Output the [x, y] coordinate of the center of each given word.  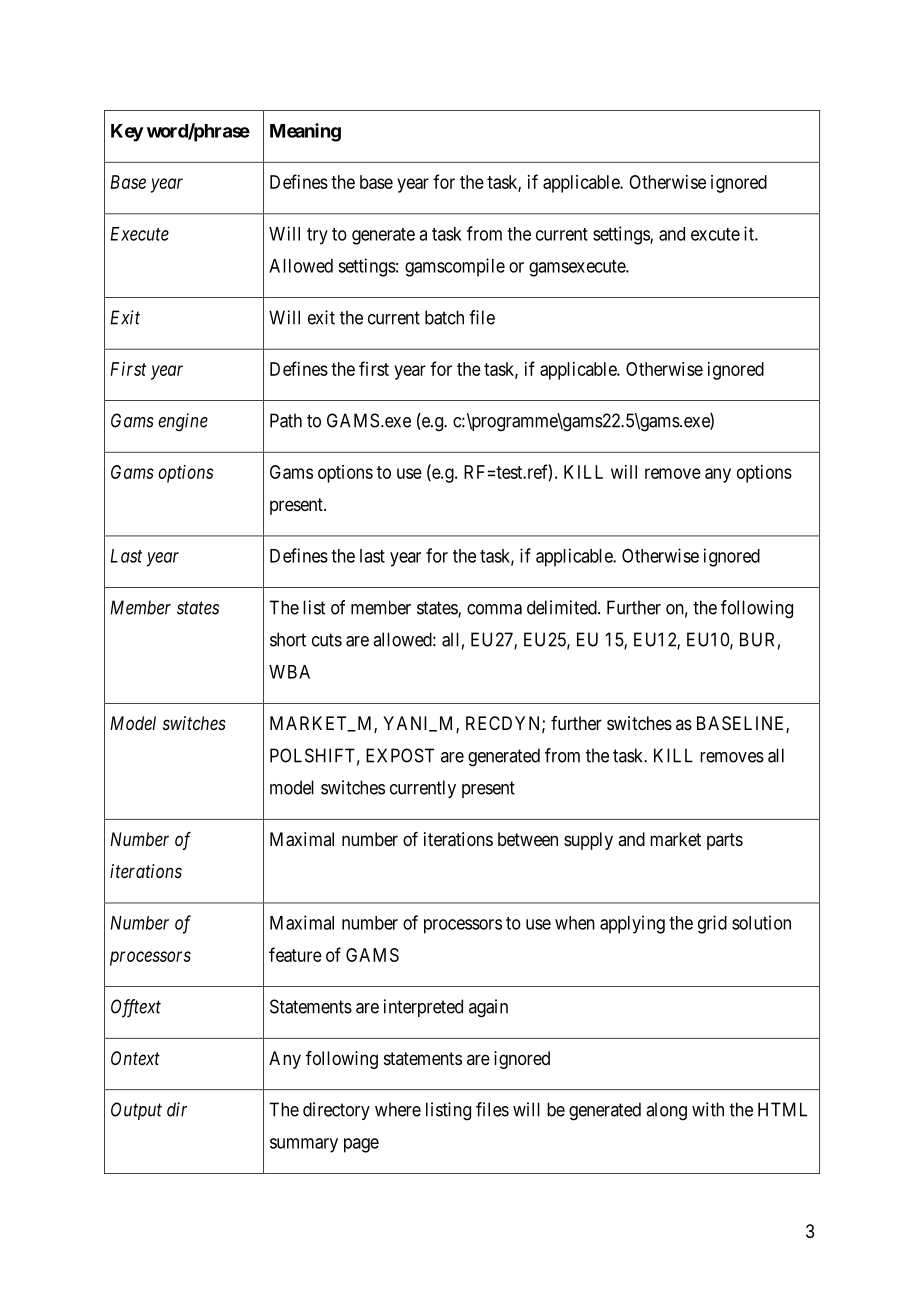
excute [715, 234]
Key [127, 133]
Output [136, 1111]
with [708, 1109]
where [398, 1109]
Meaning [305, 132]
